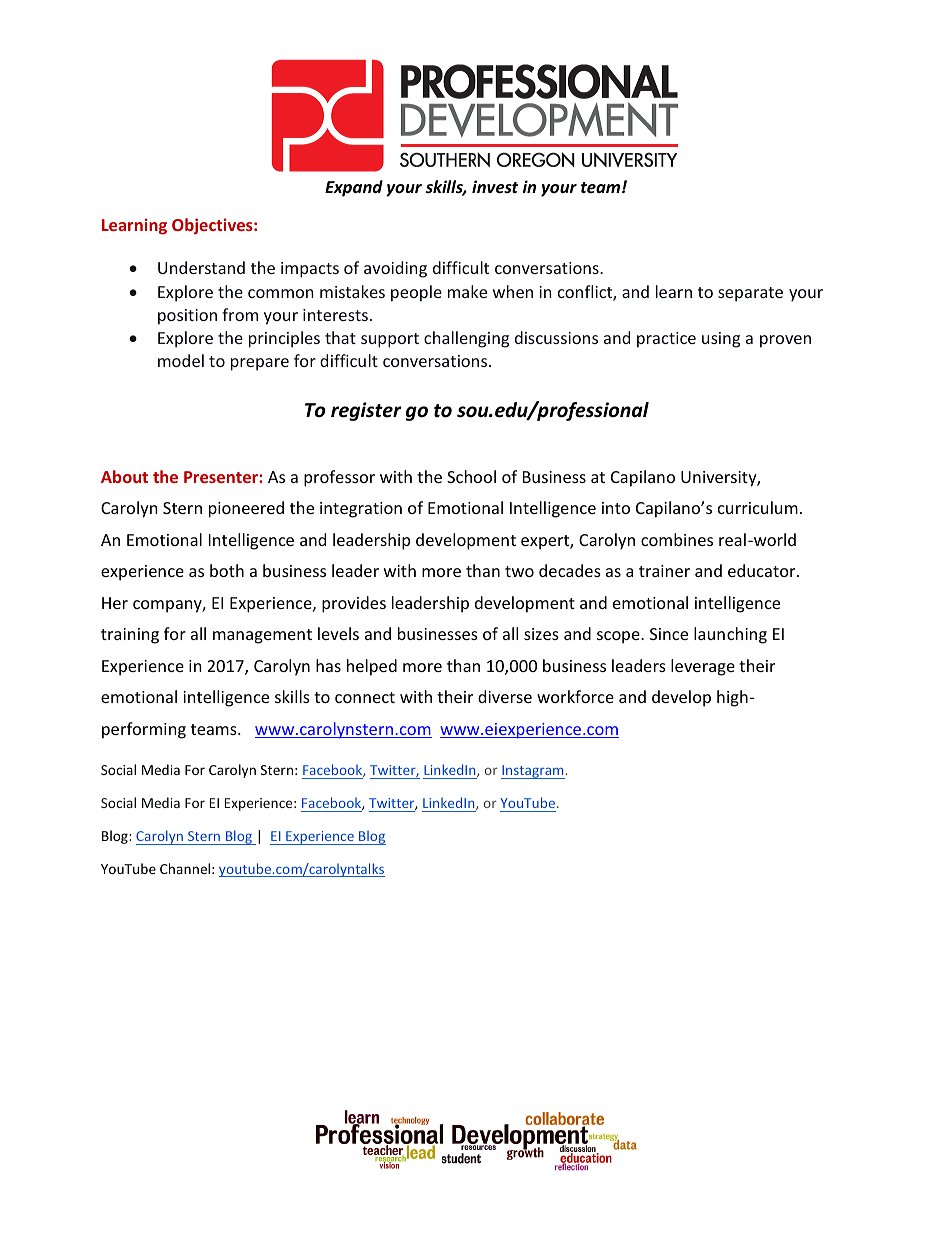 Image resolution: width=952 pixels, height=1233 pixels. Describe the element at coordinates (758, 507) in the screenshot. I see `curriculum` at that location.
